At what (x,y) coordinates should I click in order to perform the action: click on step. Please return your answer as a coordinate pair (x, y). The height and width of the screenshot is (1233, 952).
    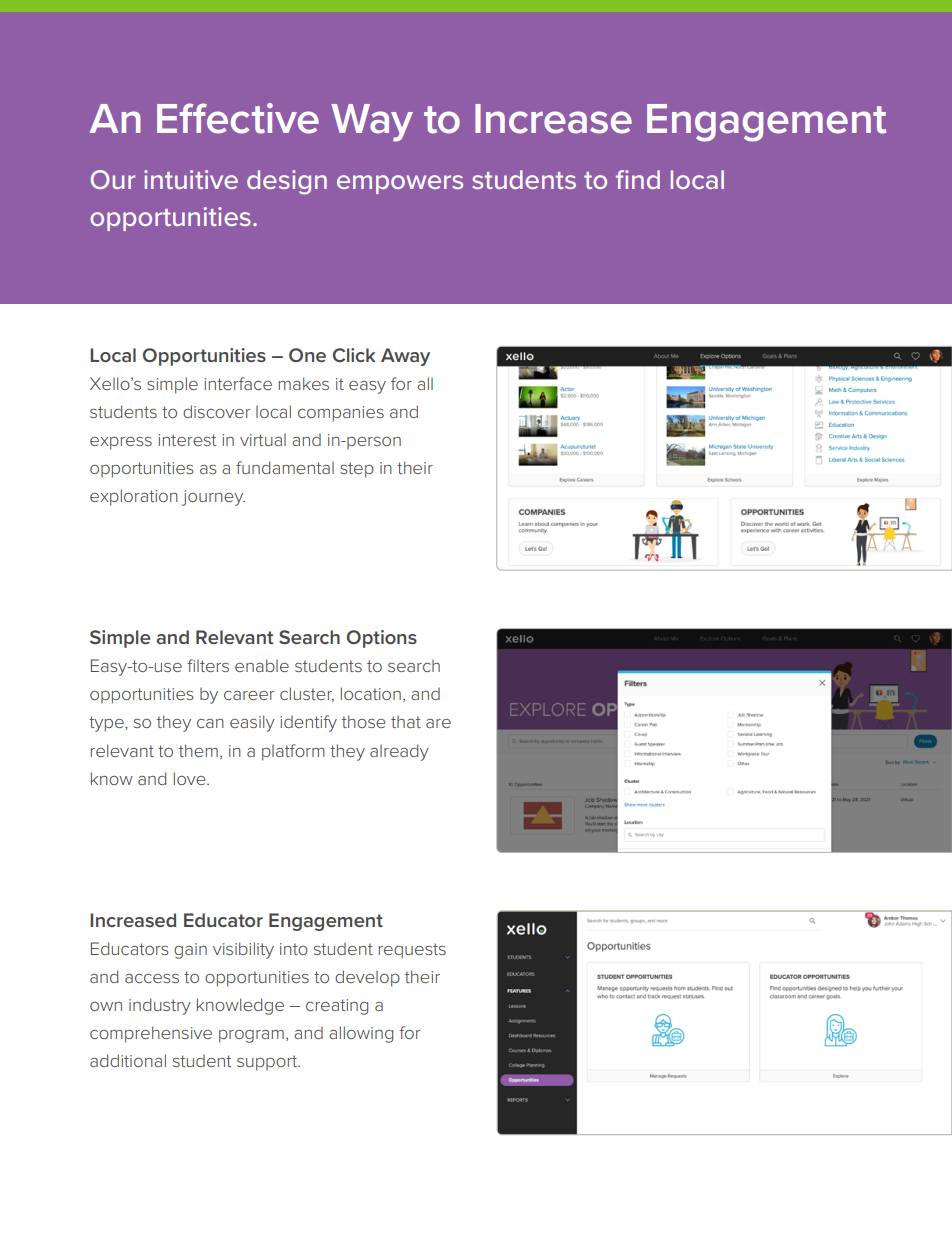
    Looking at the image, I should click on (357, 470).
